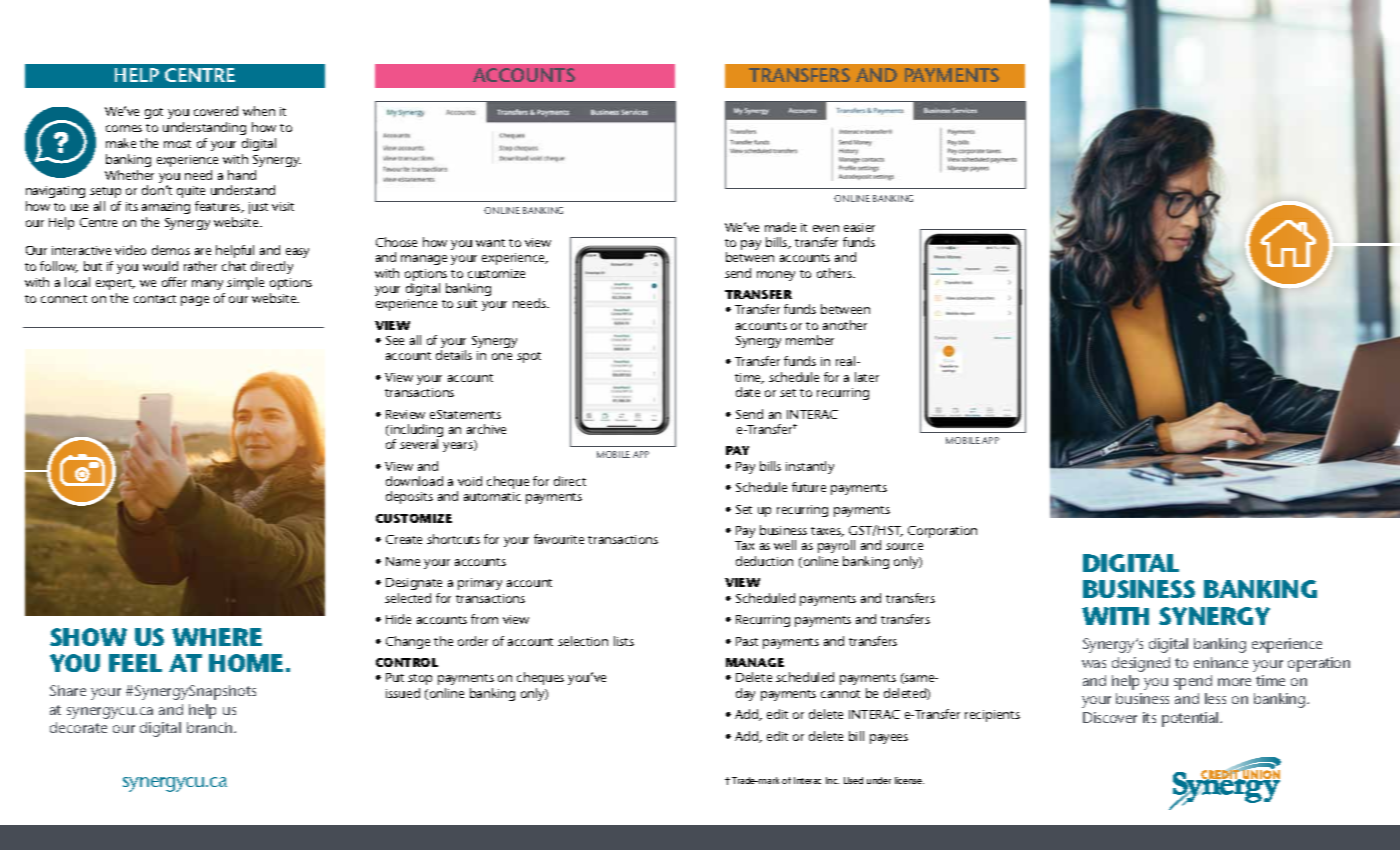 Image resolution: width=1400 pixels, height=850 pixels. I want to click on made, so click(780, 227).
